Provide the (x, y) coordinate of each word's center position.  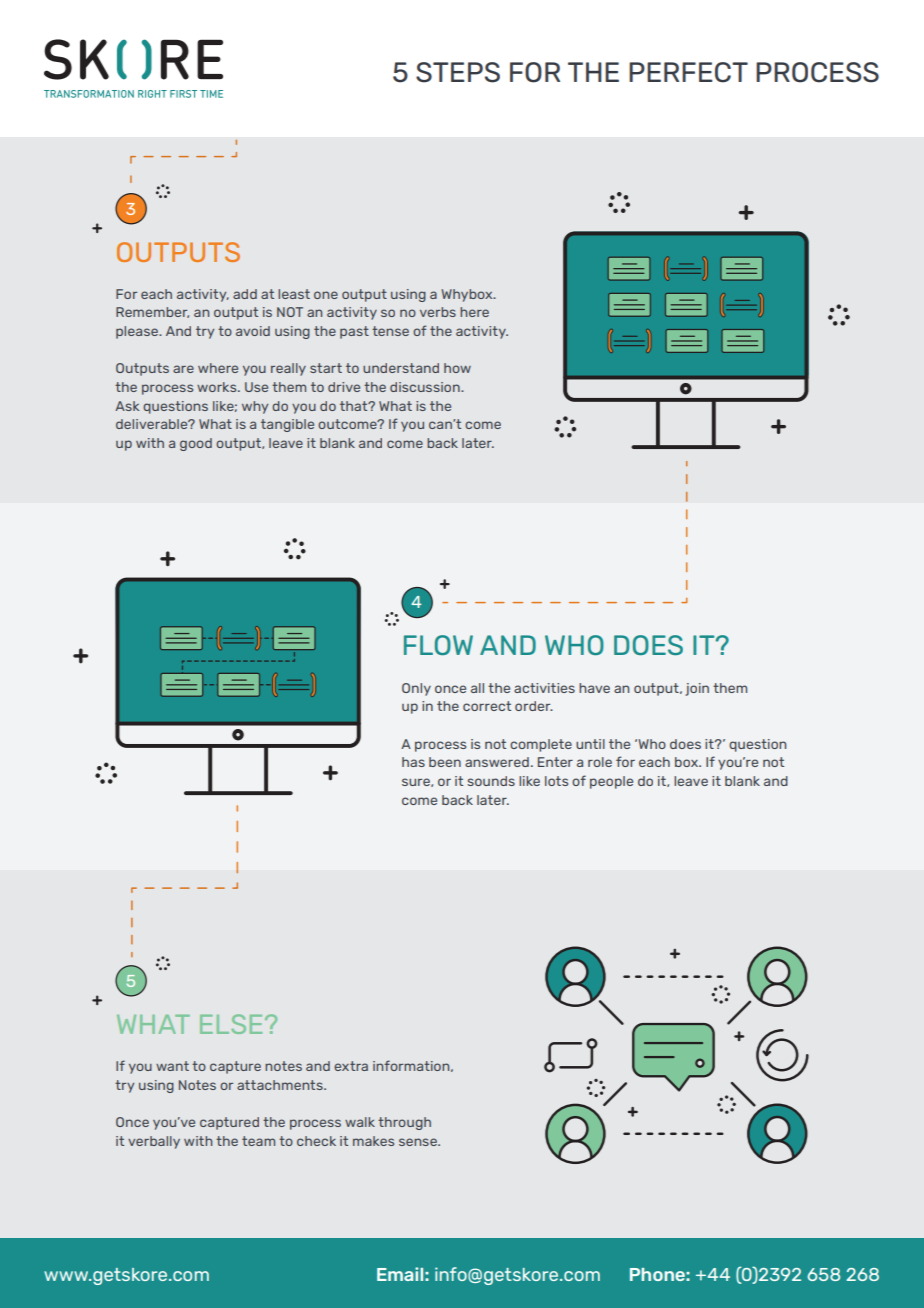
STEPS (458, 72)
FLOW (438, 645)
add (245, 294)
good (196, 444)
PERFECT (688, 72)
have (594, 688)
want (172, 1066)
